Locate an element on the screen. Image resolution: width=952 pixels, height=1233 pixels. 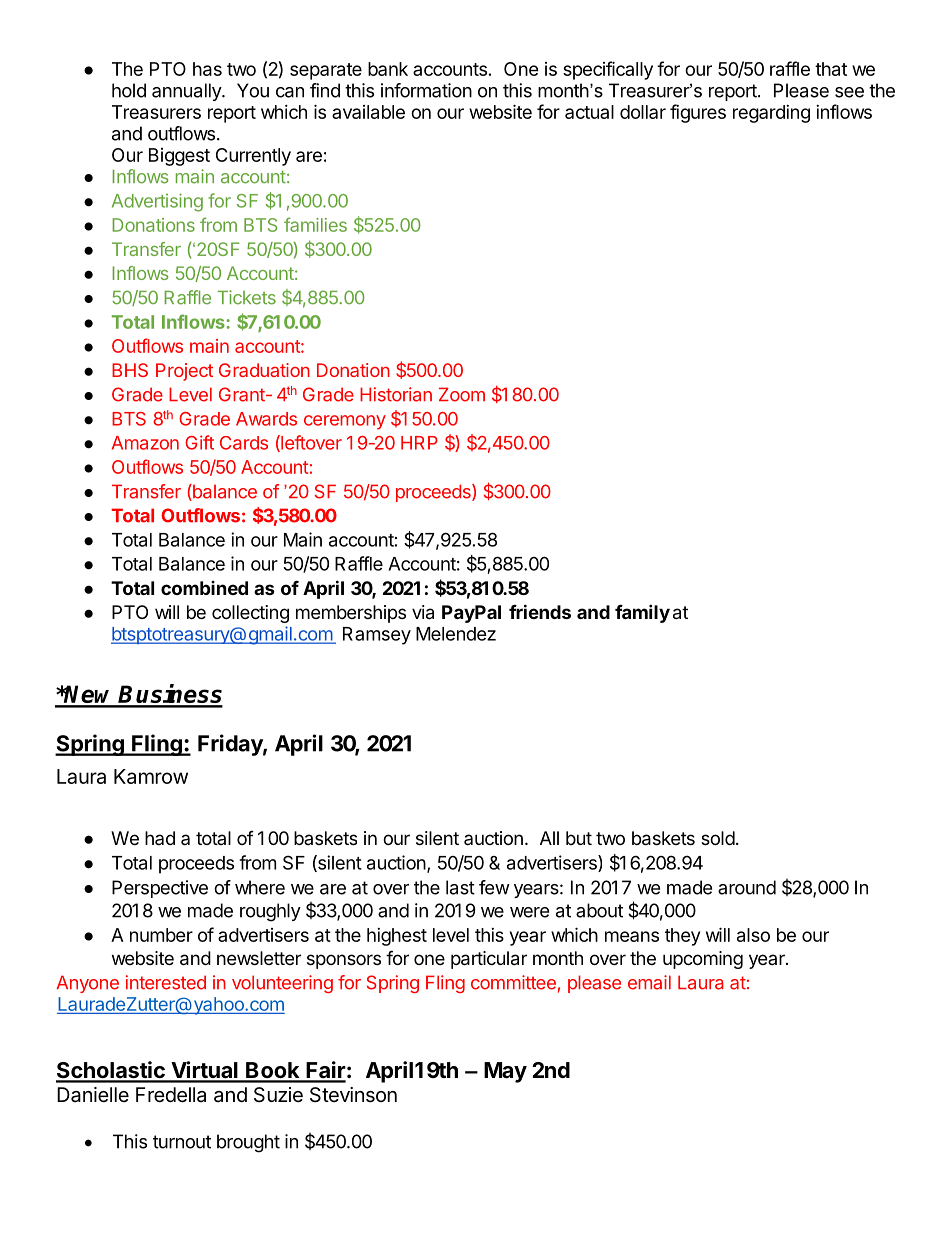
May is located at coordinates (505, 1072).
